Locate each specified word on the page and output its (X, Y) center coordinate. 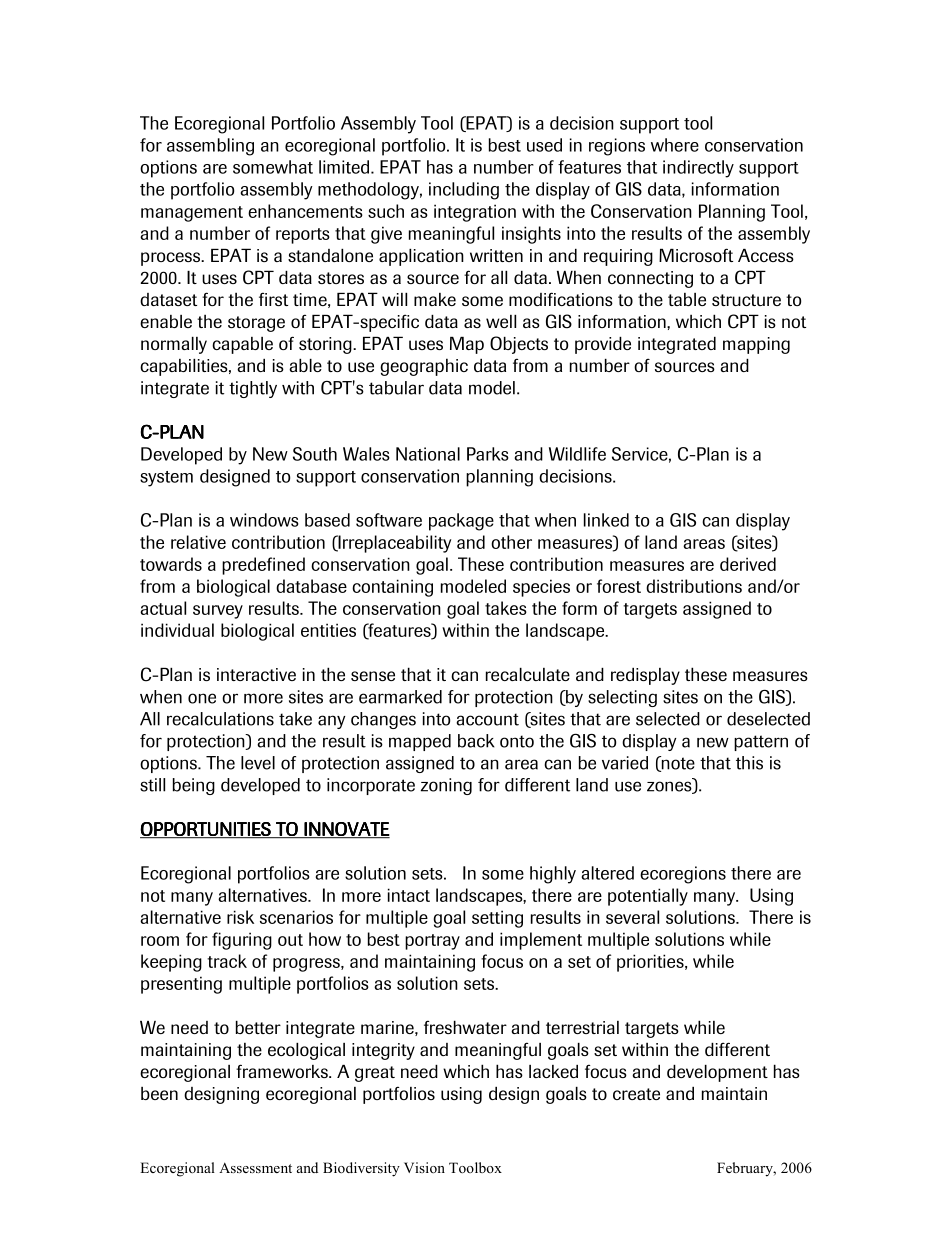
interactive (256, 674)
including (464, 191)
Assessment (255, 1167)
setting (497, 919)
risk (240, 917)
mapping (756, 345)
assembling (210, 147)
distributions (694, 586)
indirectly (698, 169)
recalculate (528, 674)
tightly (253, 389)
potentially (648, 897)
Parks (488, 454)
